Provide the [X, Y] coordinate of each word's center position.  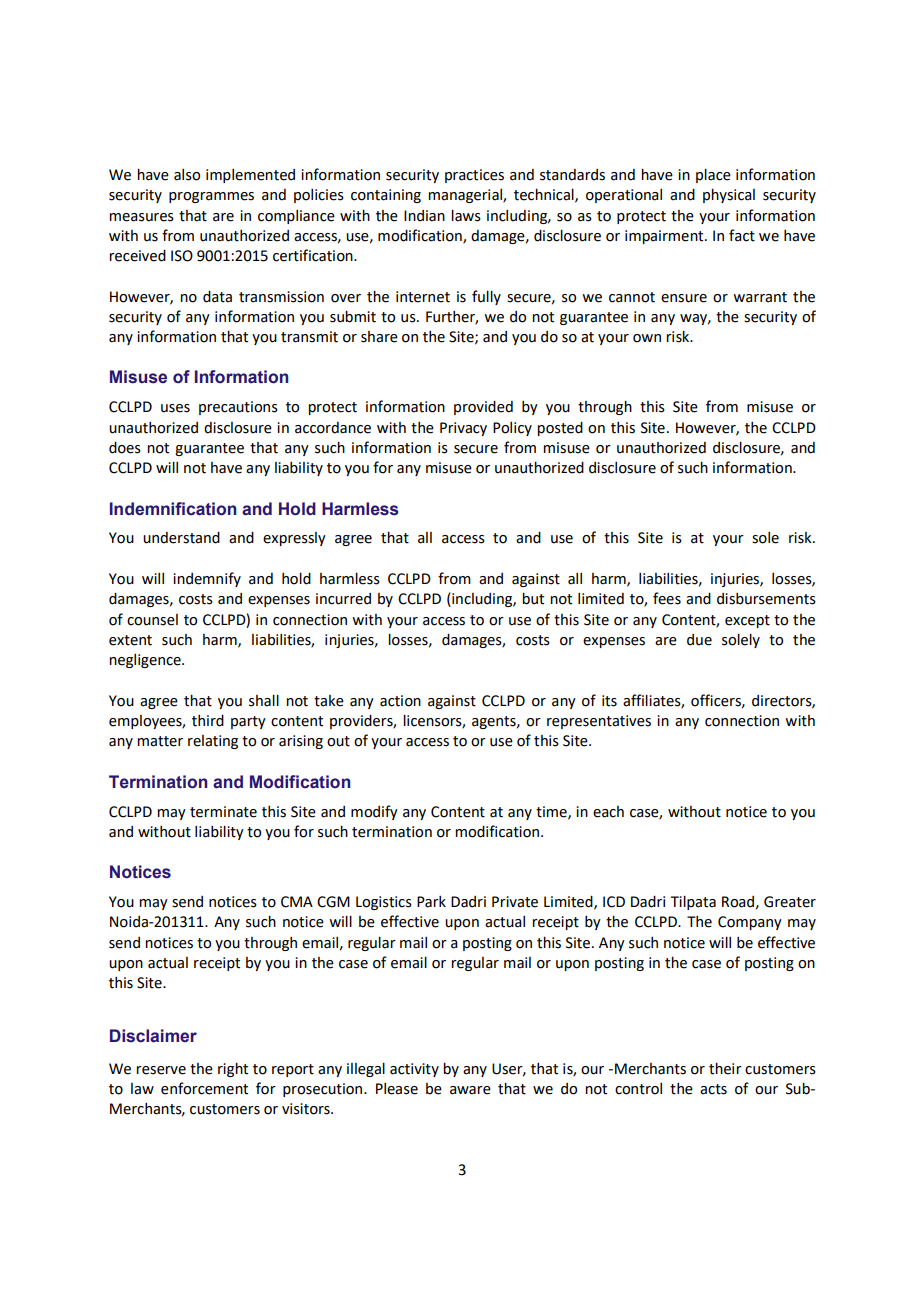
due [699, 640]
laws [466, 215]
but [533, 598]
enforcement [204, 1088]
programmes [211, 197]
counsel [152, 620]
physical [729, 195]
